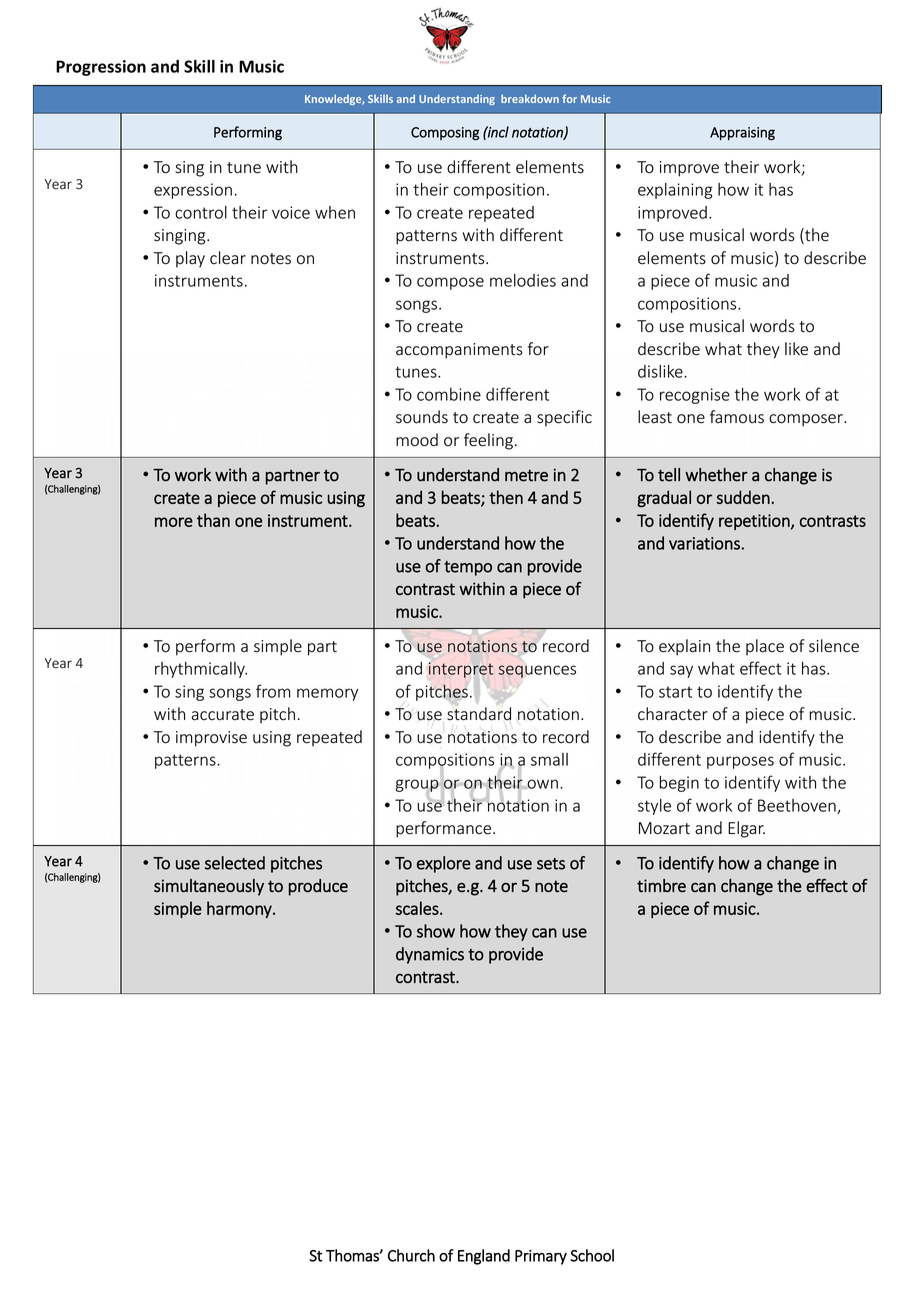 The image size is (924, 1308). I want to click on rhythmically, so click(201, 670).
